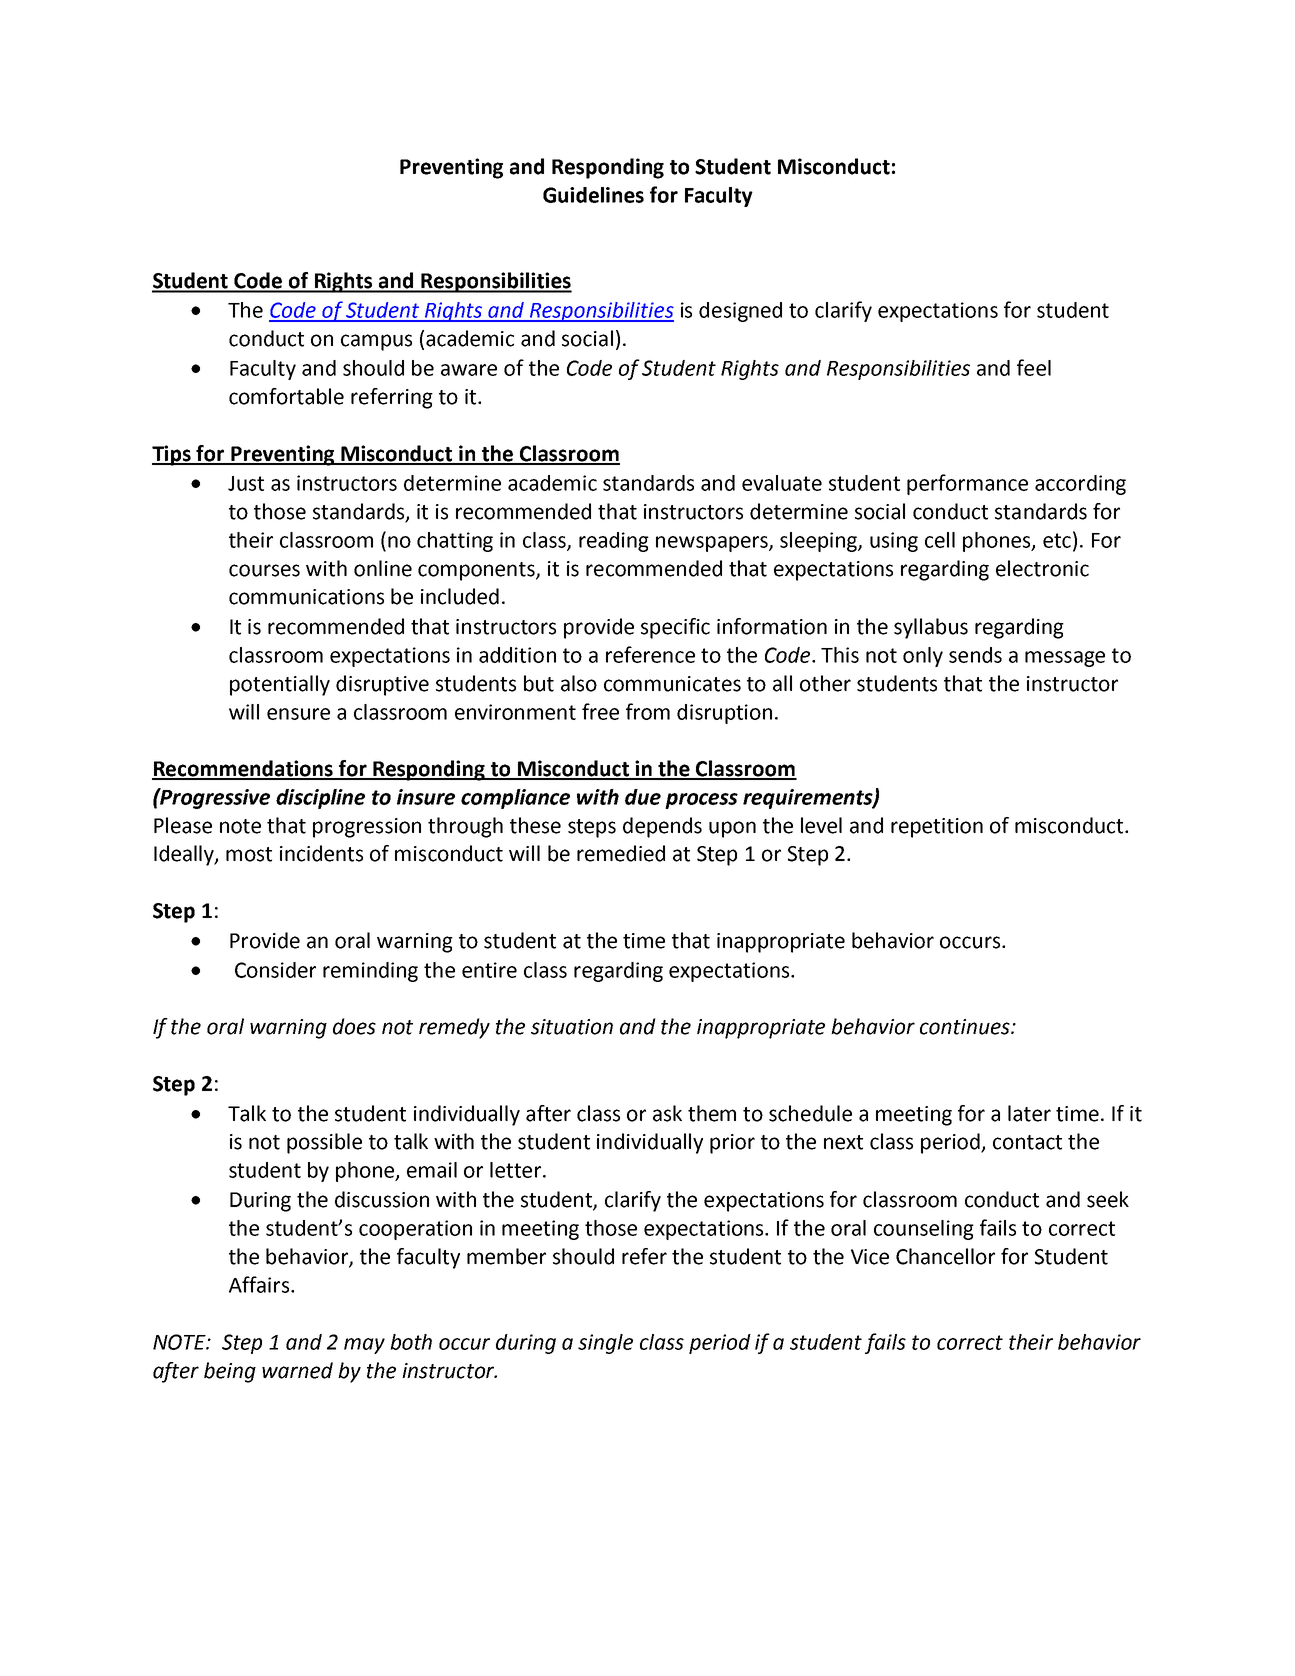  I want to click on continues, so click(966, 1027).
